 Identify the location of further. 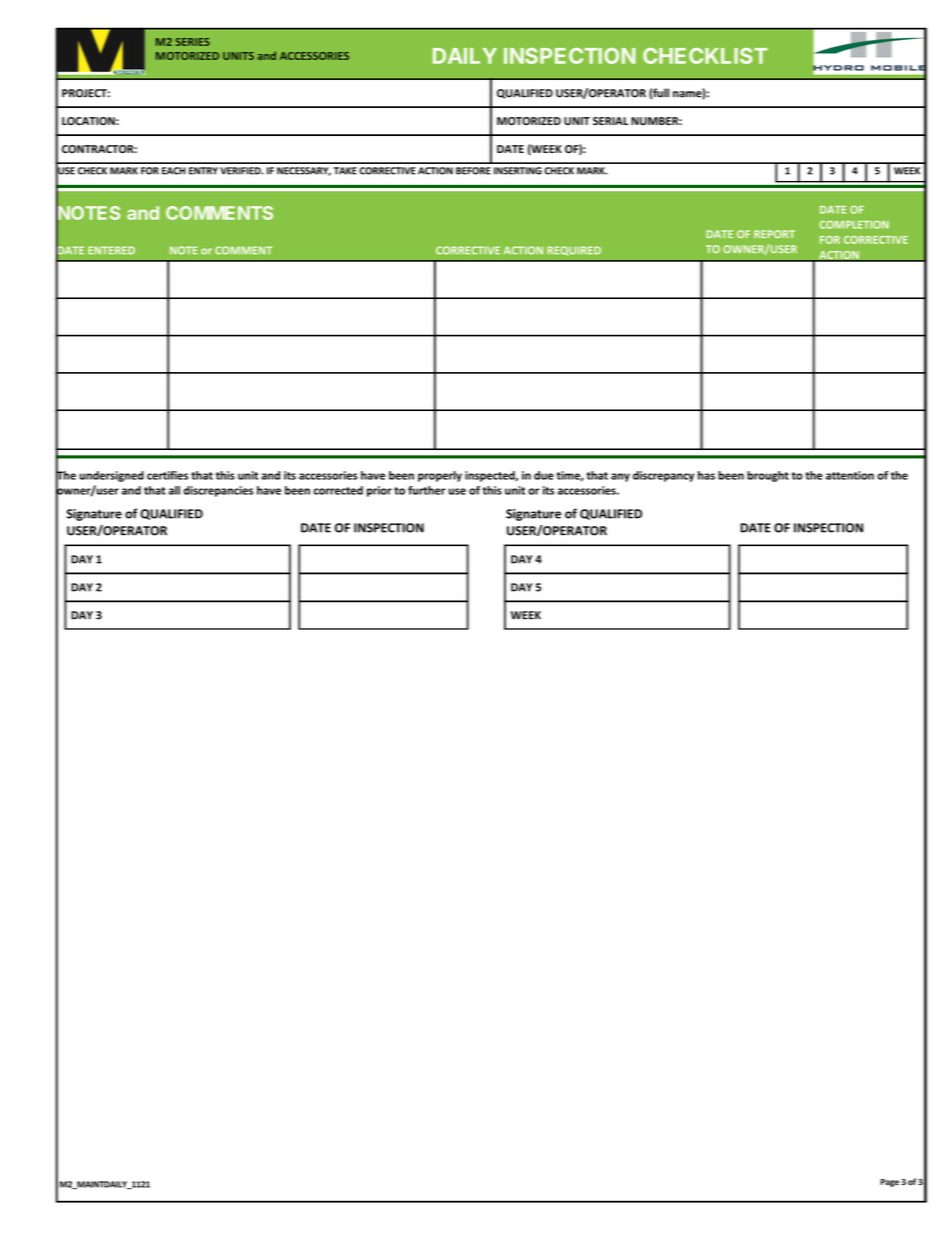
(426, 490).
